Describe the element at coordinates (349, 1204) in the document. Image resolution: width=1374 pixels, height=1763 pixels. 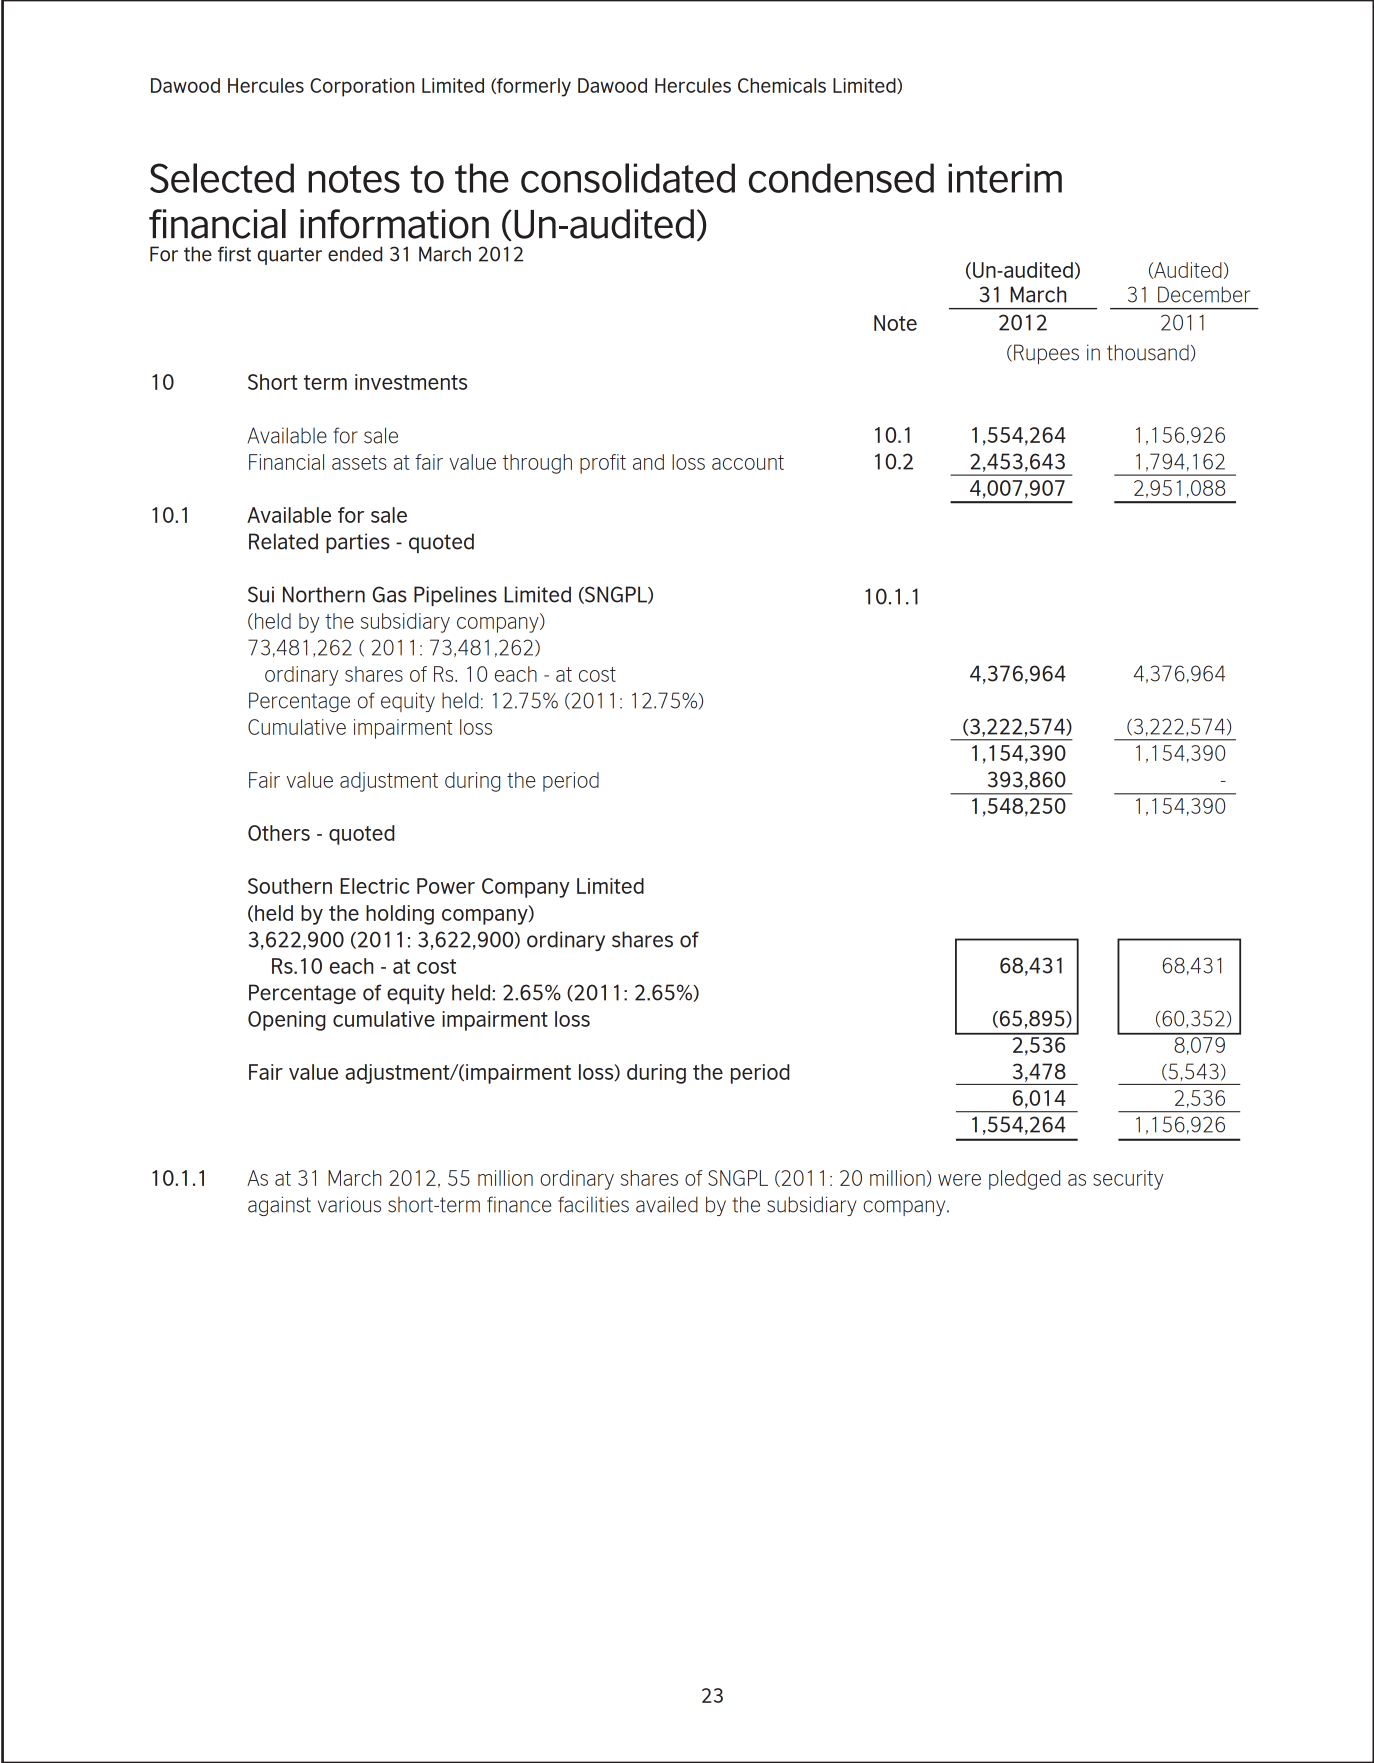
I see `various` at that location.
